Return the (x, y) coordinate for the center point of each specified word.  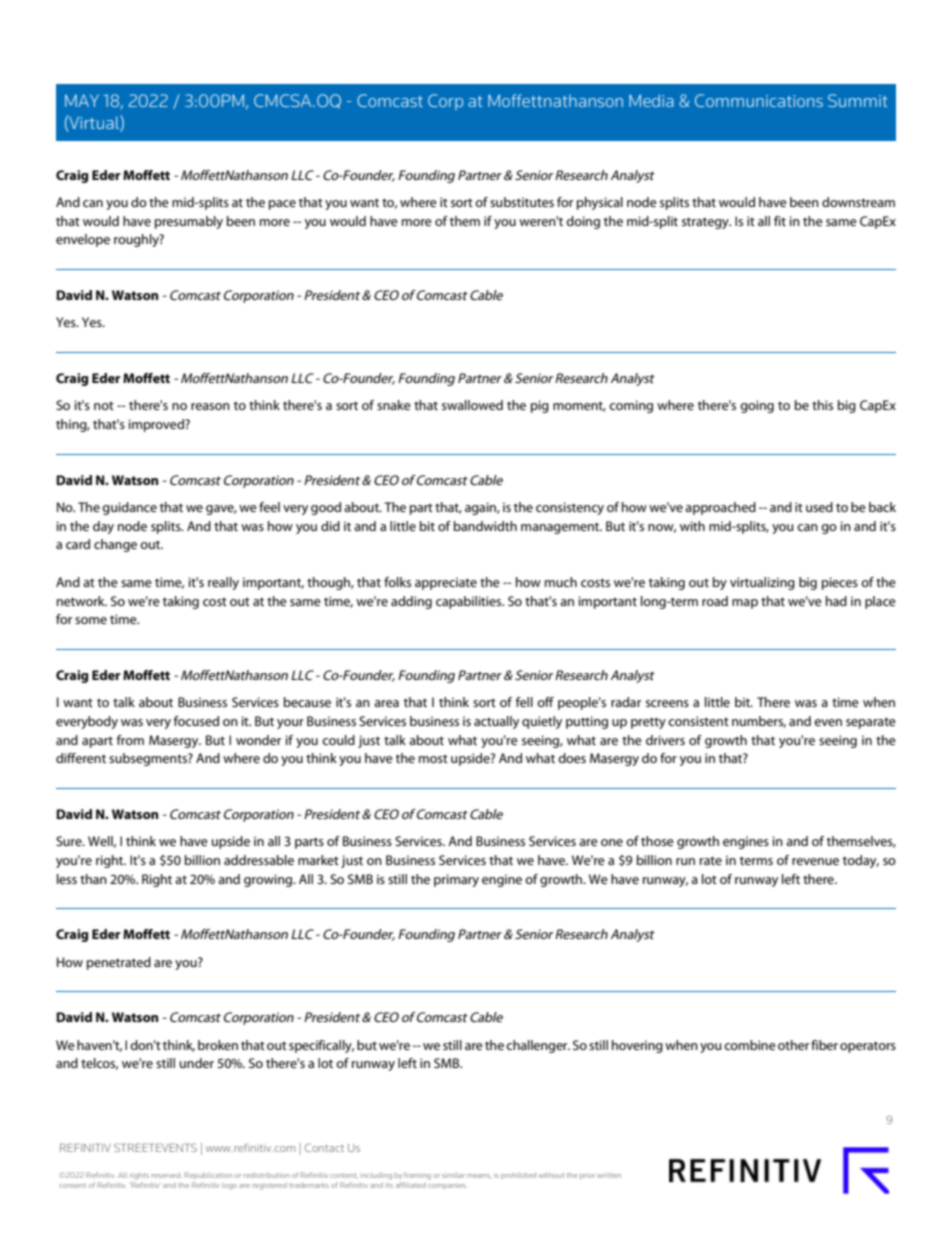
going (757, 406)
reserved (166, 1175)
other (793, 1045)
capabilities (470, 602)
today (861, 861)
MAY (82, 100)
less (67, 879)
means (479, 1176)
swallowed (472, 405)
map (745, 604)
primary (456, 880)
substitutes (522, 202)
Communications (759, 100)
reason (210, 406)
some (91, 620)
